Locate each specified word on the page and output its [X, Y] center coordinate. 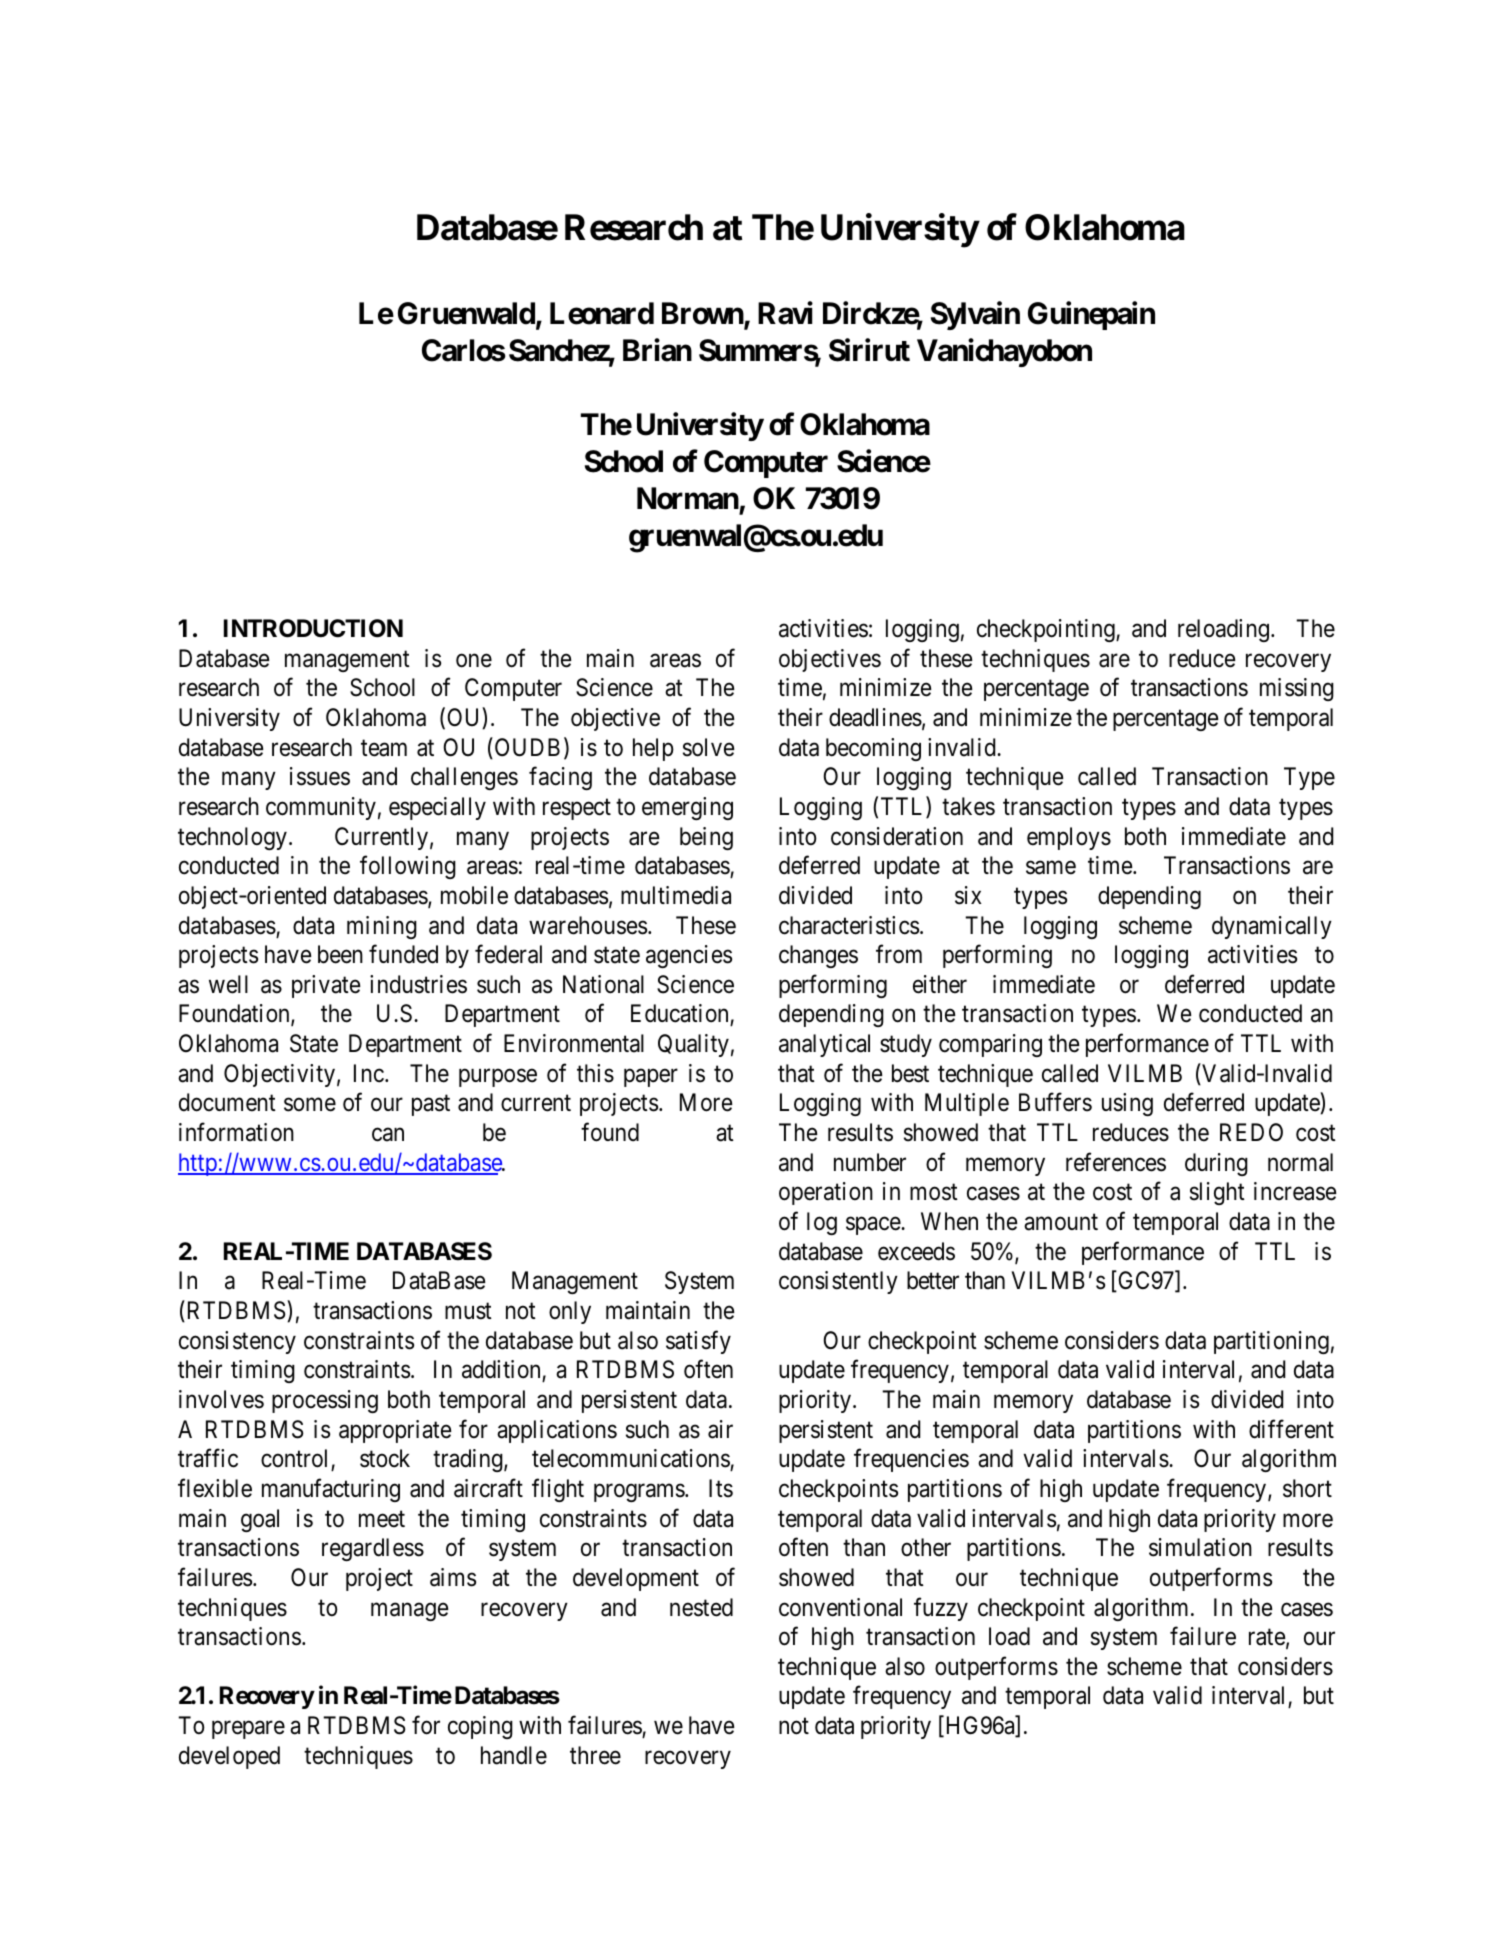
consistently [838, 1282]
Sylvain [975, 315]
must [468, 1311]
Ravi [785, 313]
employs [1069, 838]
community [321, 808]
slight [1217, 1193]
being [706, 838]
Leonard [602, 313]
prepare [248, 1730]
